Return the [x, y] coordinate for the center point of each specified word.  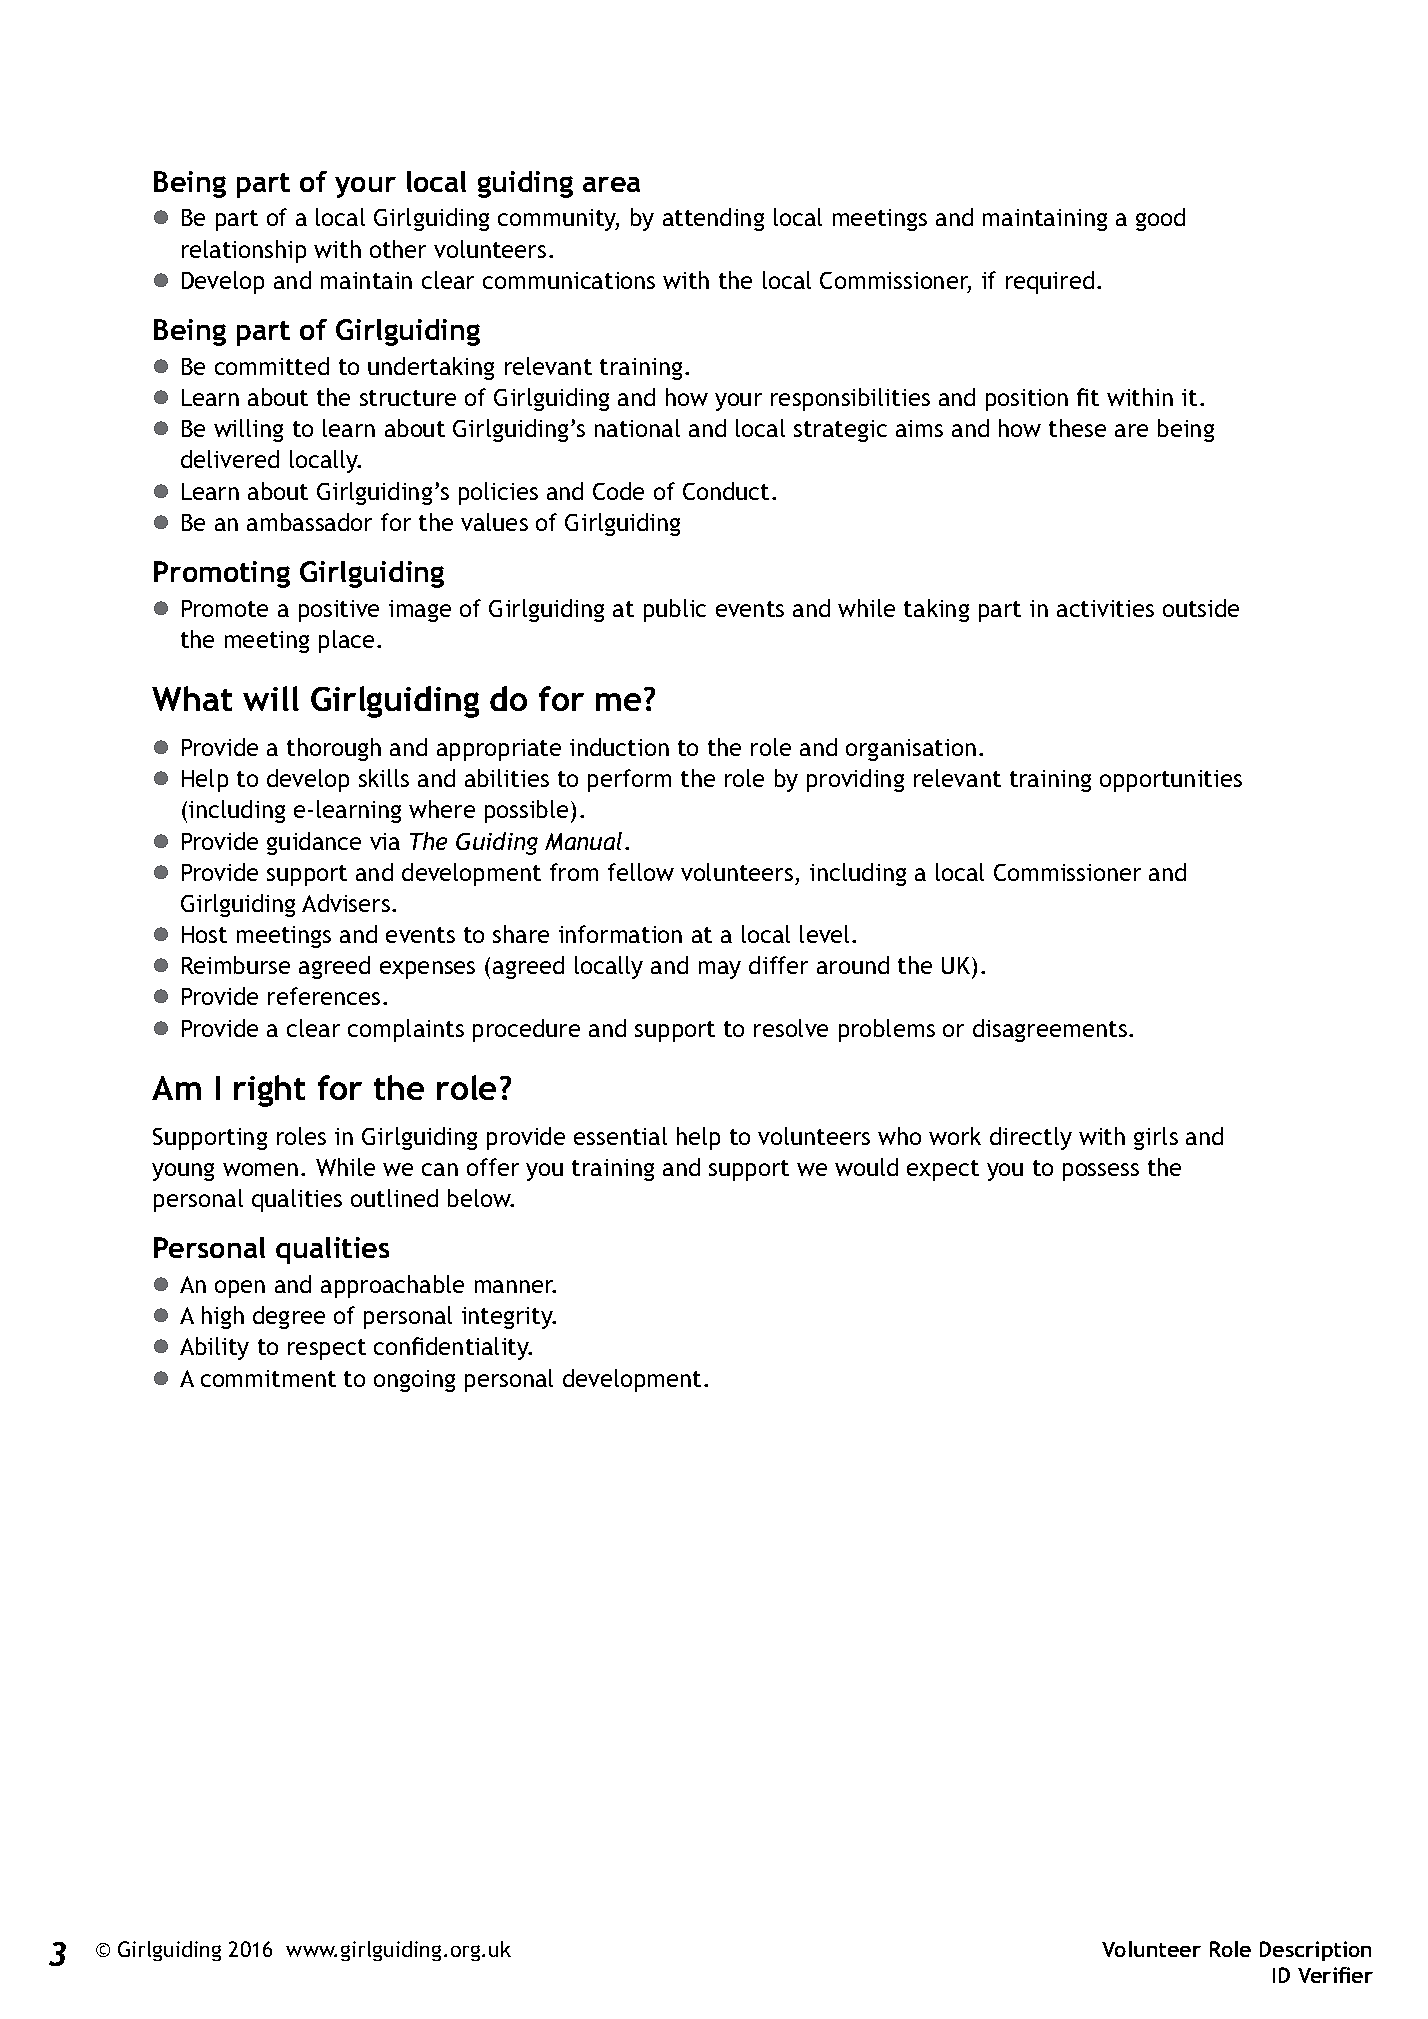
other [398, 249]
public [675, 610]
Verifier [1335, 1975]
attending [713, 219]
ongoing [414, 1381]
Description [1315, 1951]
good [1160, 219]
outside [1201, 608]
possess [1101, 1172]
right [269, 1091]
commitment [268, 1378]
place [348, 641]
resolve [791, 1028]
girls [1156, 1138]
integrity [508, 1318]
